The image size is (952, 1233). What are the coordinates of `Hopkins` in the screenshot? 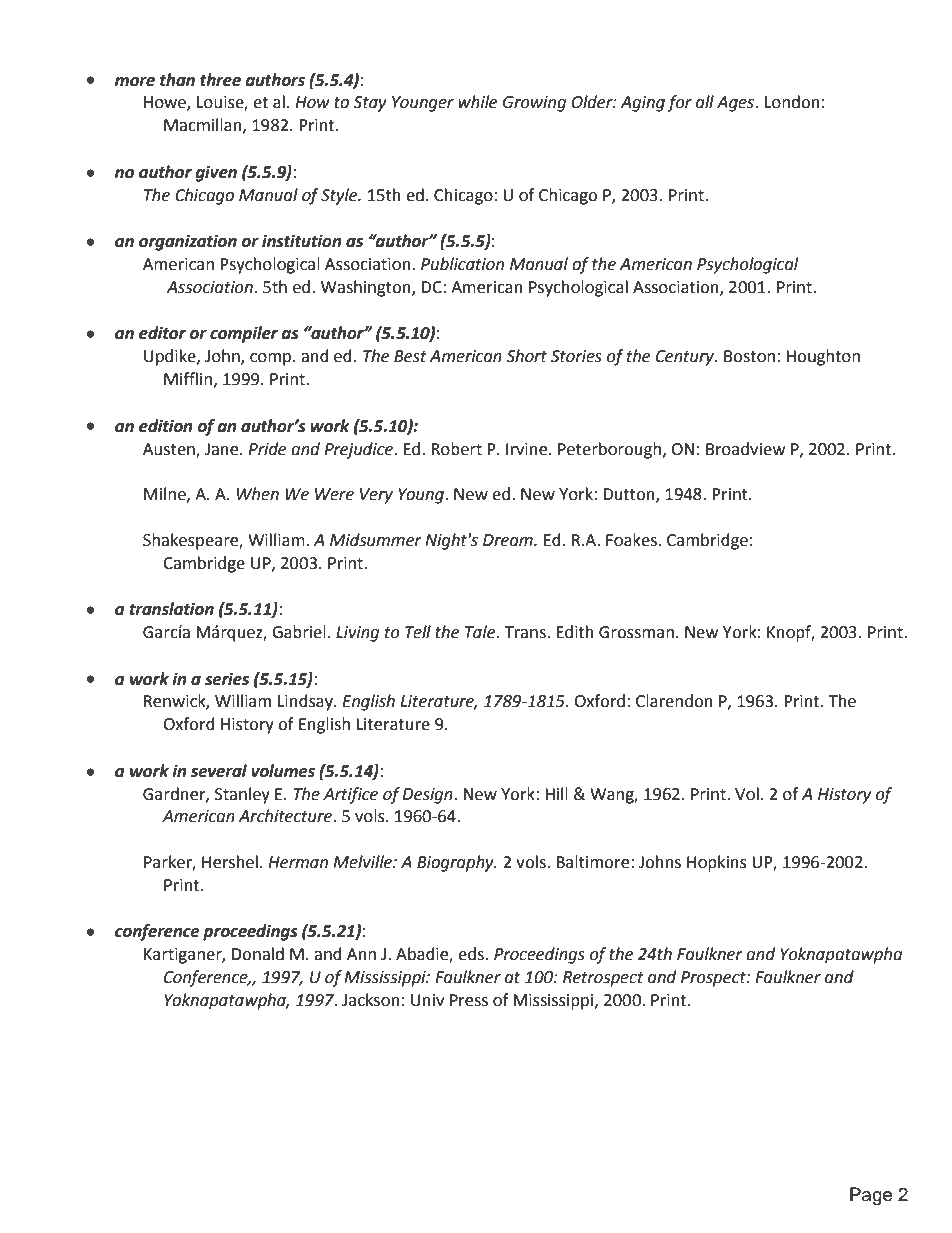 It's located at (717, 863).
